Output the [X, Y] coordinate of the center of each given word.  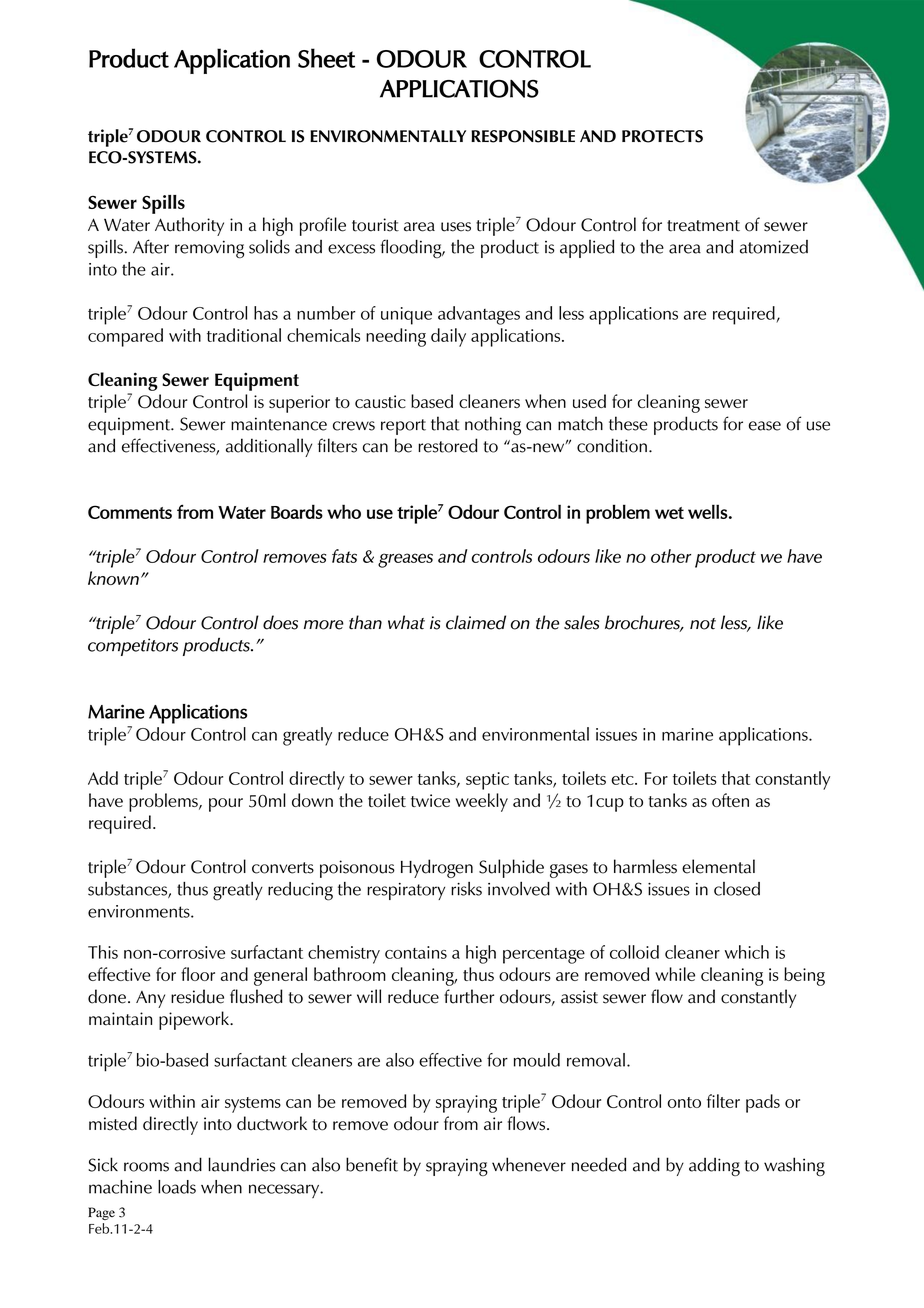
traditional [244, 335]
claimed [476, 622]
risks [466, 889]
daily [448, 337]
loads [177, 1187]
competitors [133, 647]
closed [737, 889]
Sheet [326, 58]
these [628, 423]
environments [140, 911]
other [671, 556]
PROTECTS [662, 136]
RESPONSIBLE [523, 136]
